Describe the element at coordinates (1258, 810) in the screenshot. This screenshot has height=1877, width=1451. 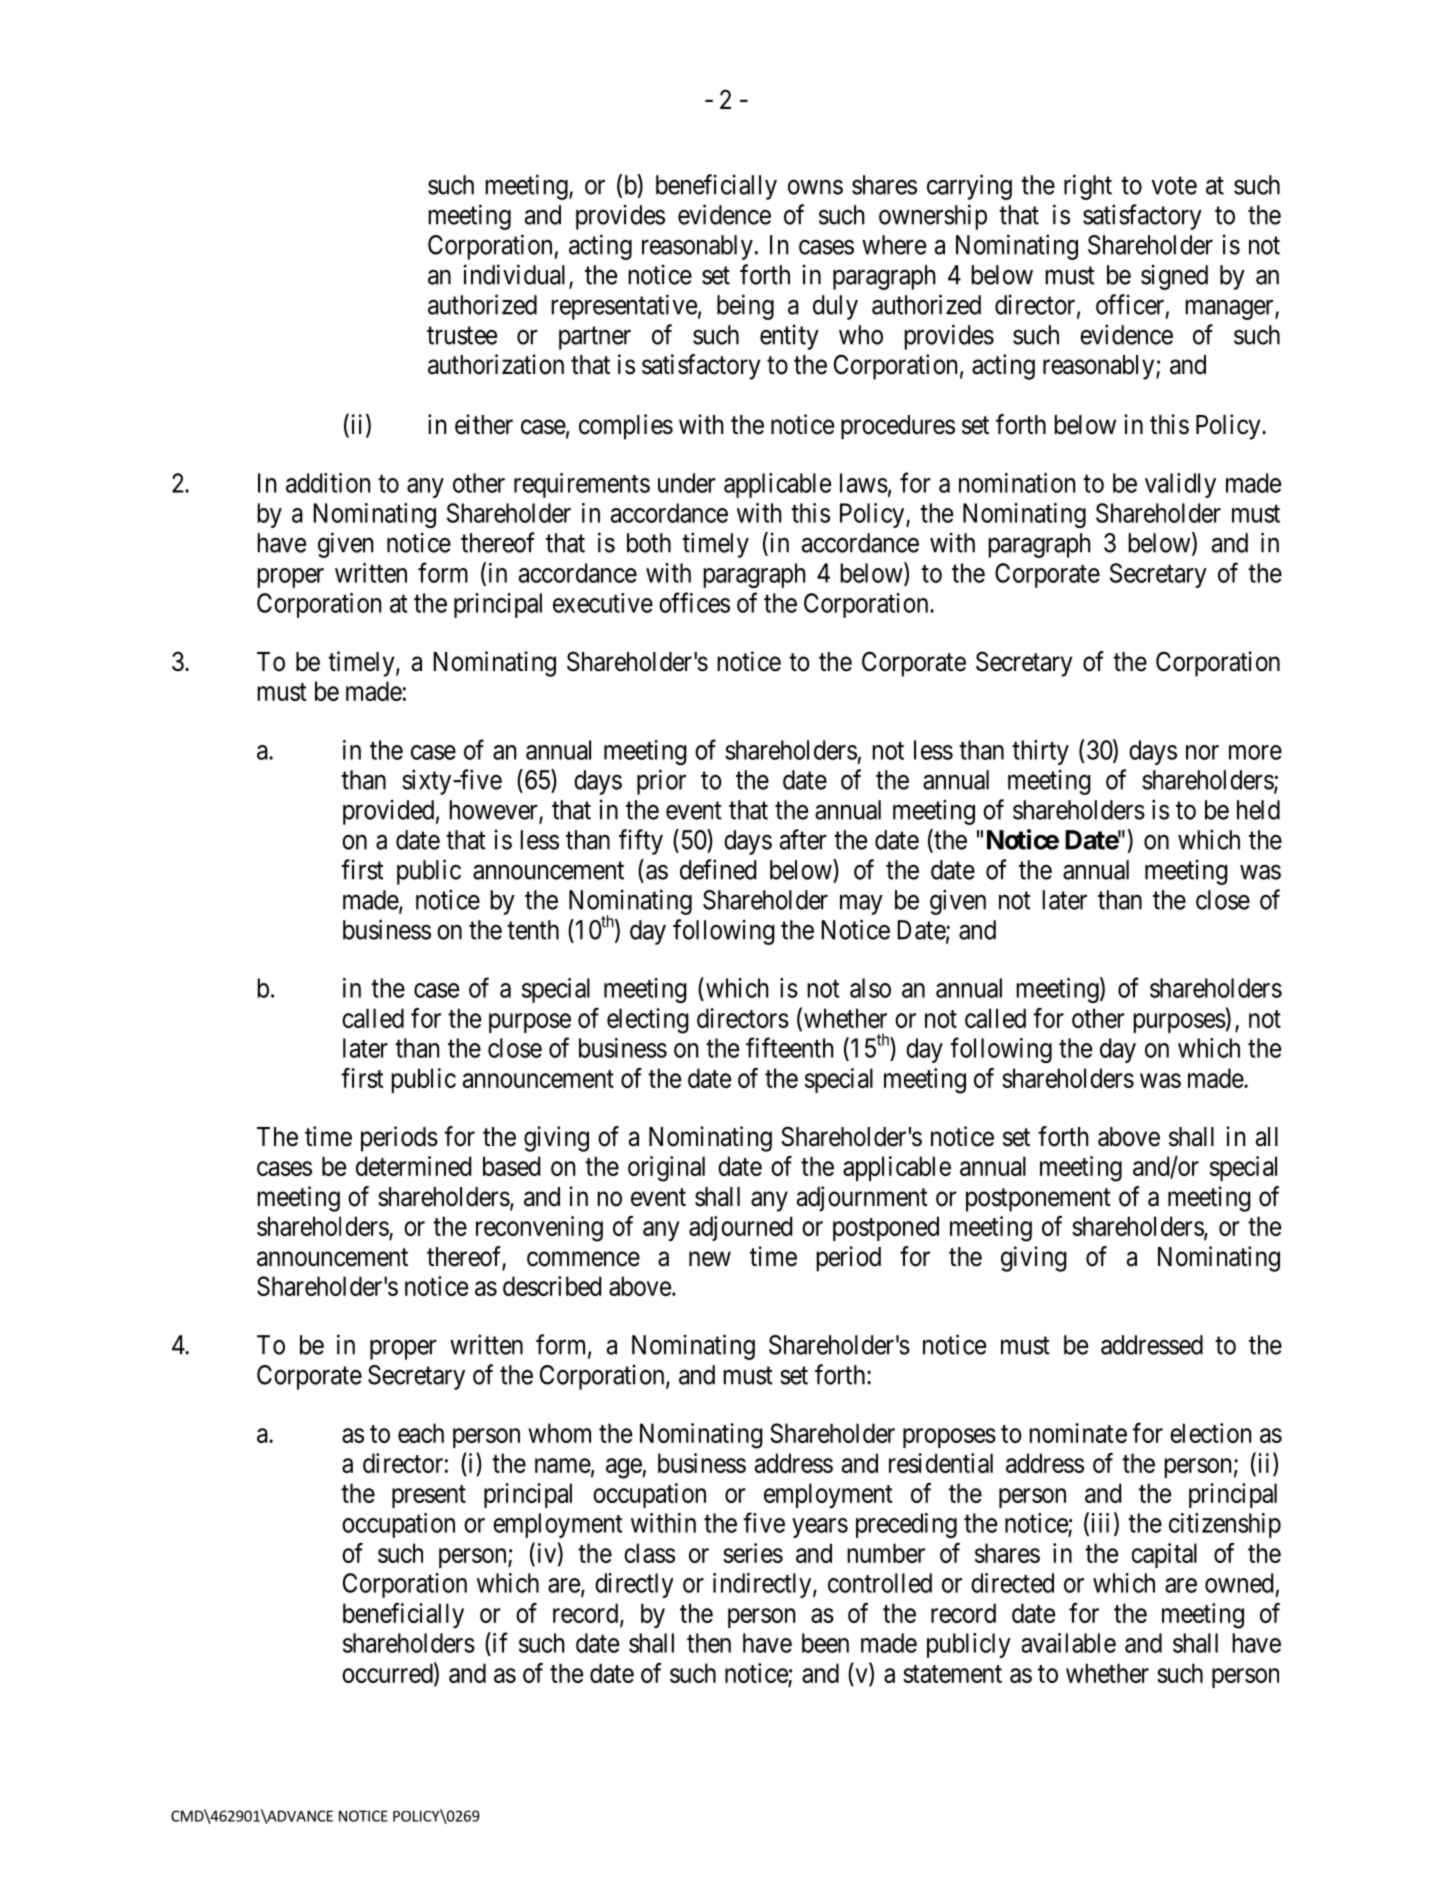
I see `held` at that location.
